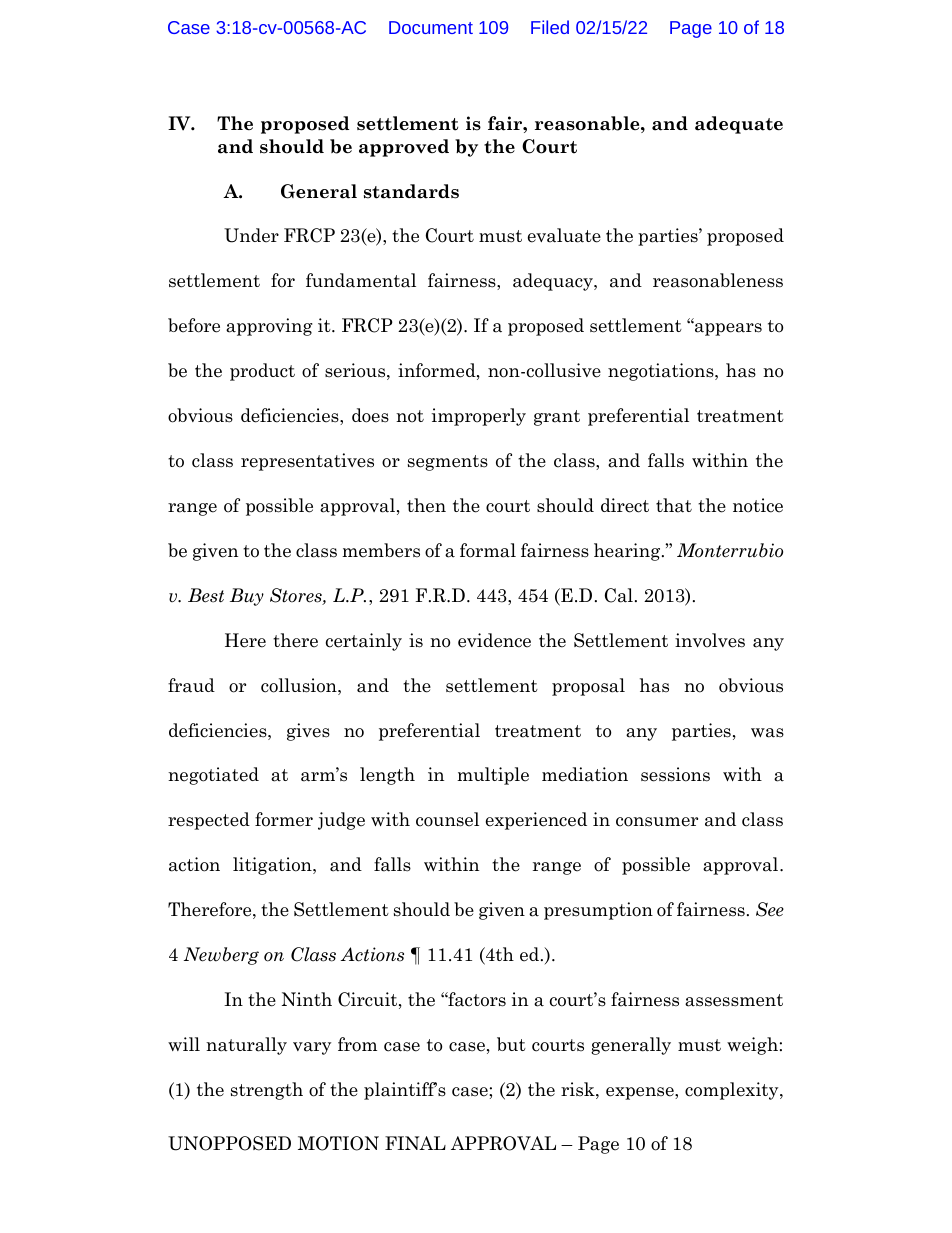  I want to click on Document, so click(431, 27).
